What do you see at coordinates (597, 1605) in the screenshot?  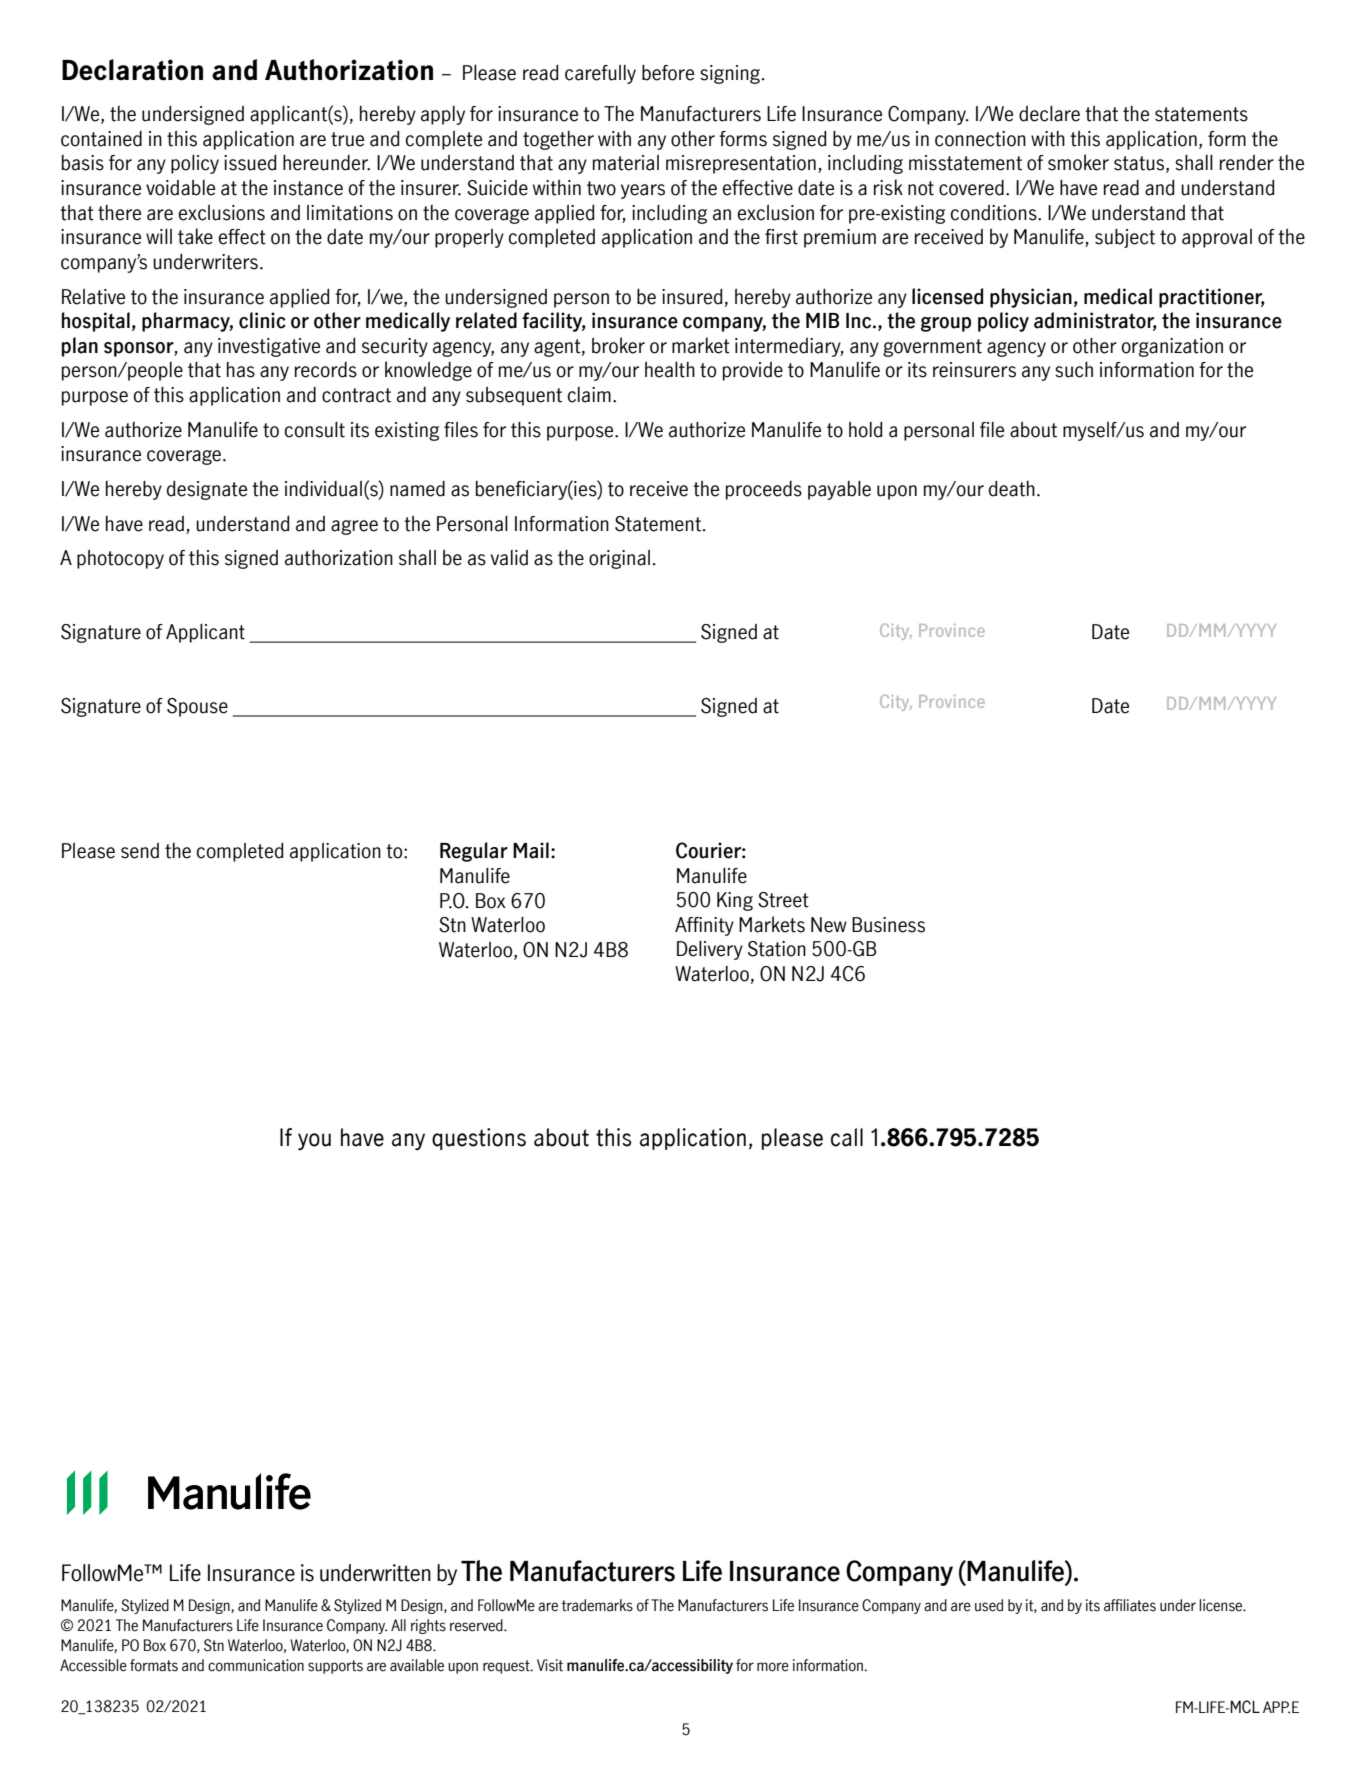 I see `trademarks` at bounding box center [597, 1605].
